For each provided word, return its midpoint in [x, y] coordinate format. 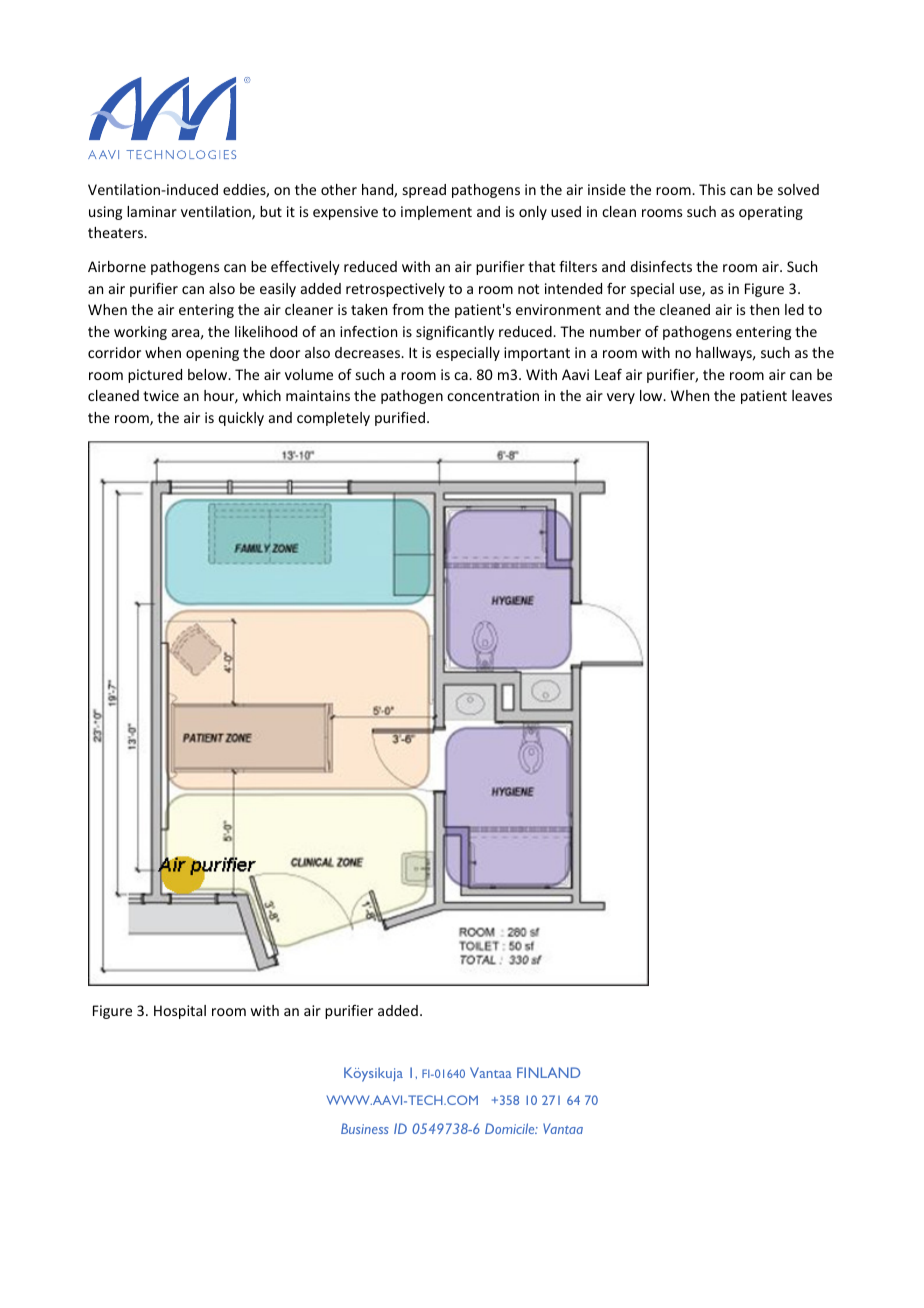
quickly [241, 419]
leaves [812, 395]
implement [436, 213]
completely [333, 419]
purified [400, 419]
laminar [152, 211]
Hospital [180, 1012]
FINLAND [548, 1072]
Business [365, 1128]
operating [771, 213]
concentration [493, 395]
